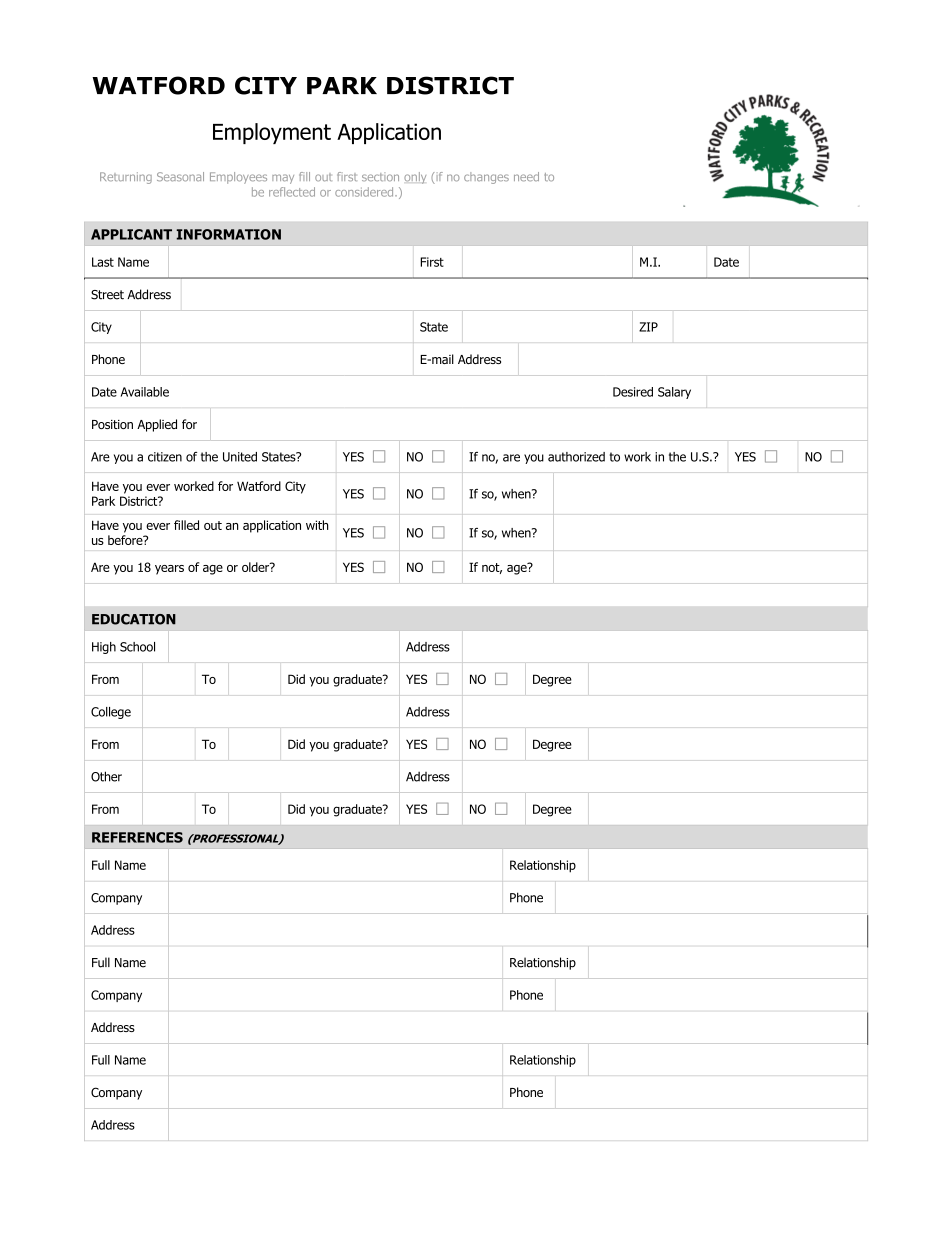 Image resolution: width=952 pixels, height=1233 pixels. Describe the element at coordinates (111, 713) in the screenshot. I see `College` at that location.
